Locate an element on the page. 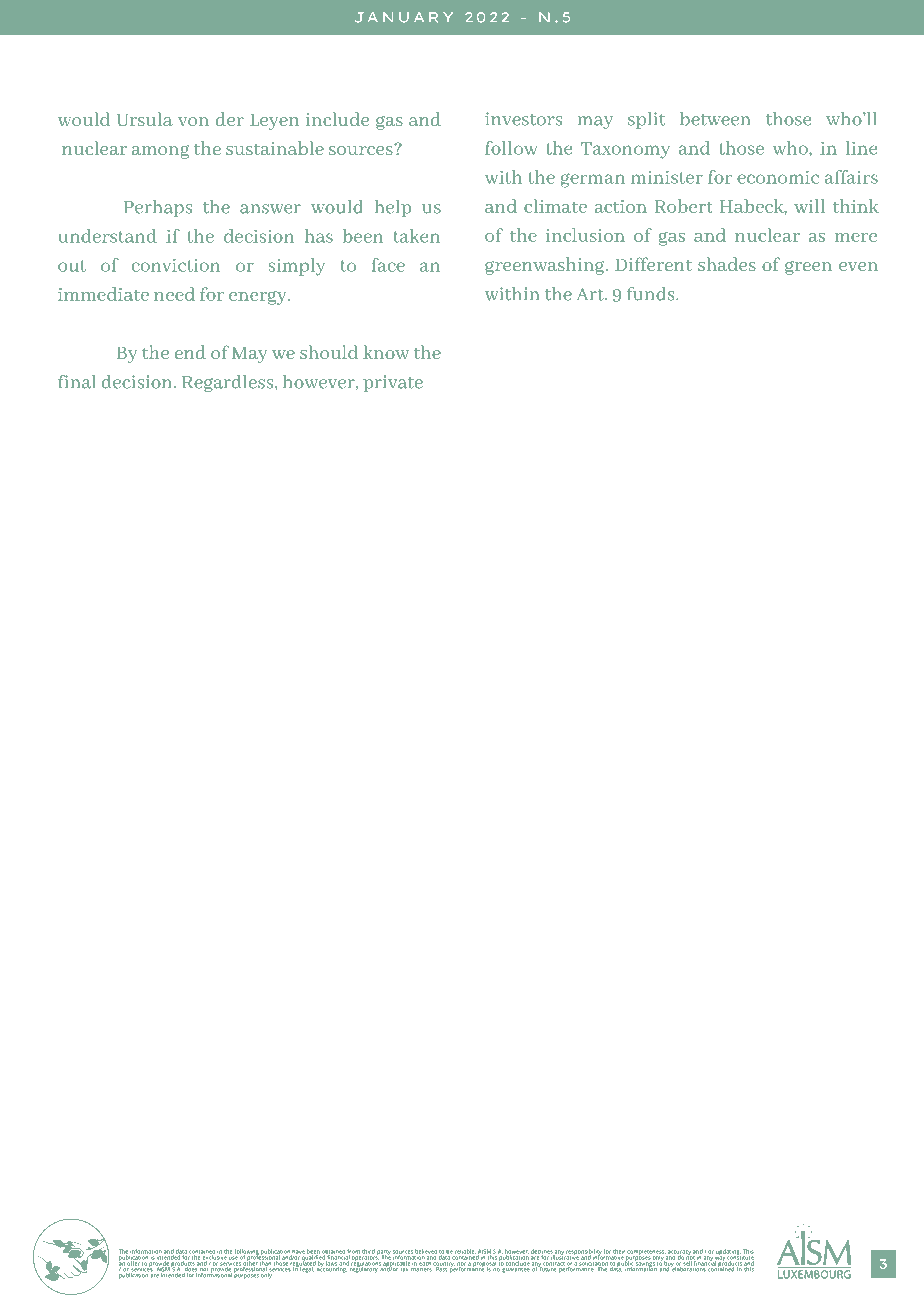 Image resolution: width=924 pixels, height=1308 pixels. Past is located at coordinates (441, 1268).
